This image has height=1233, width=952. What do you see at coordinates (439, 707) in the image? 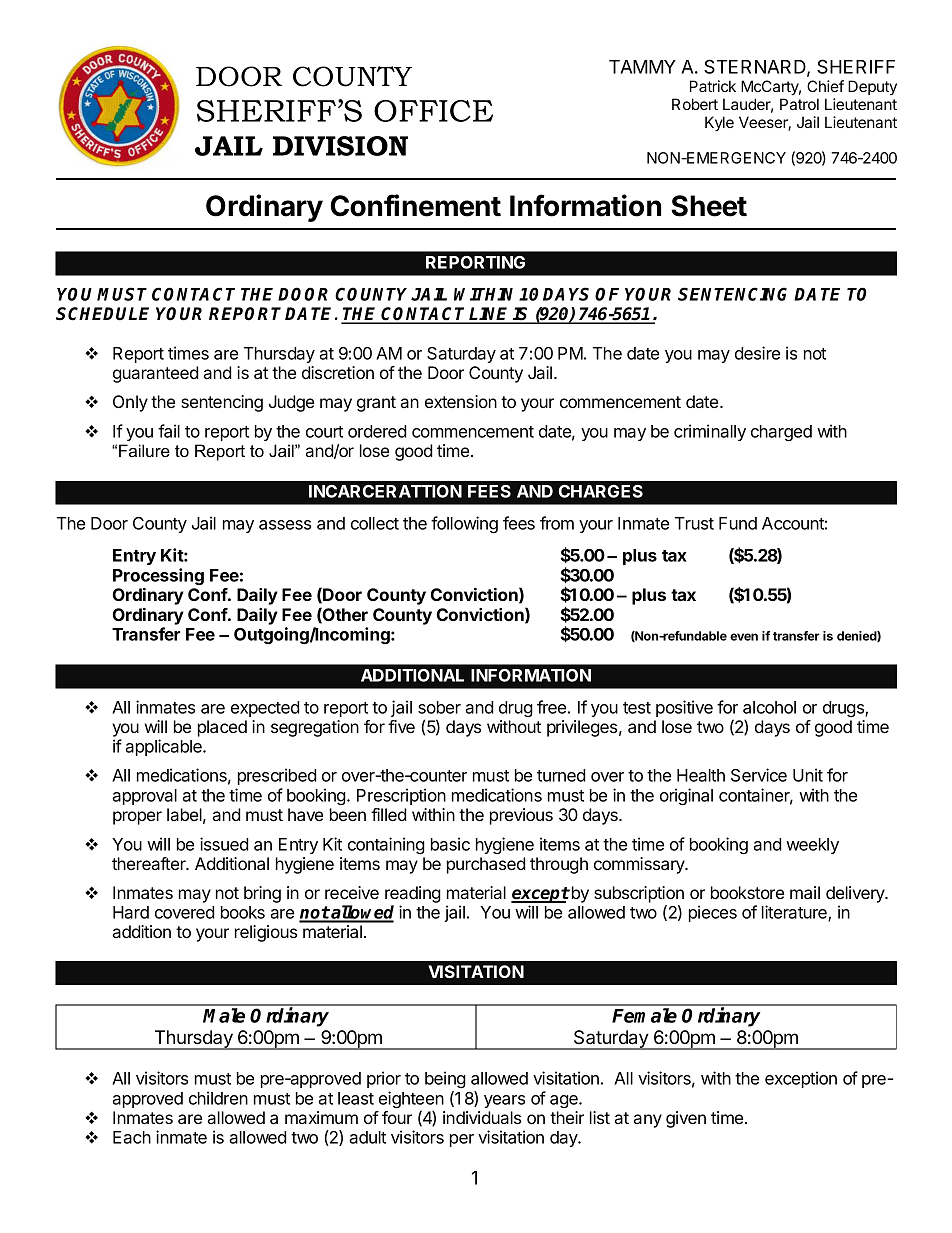
I see `sober` at bounding box center [439, 707].
